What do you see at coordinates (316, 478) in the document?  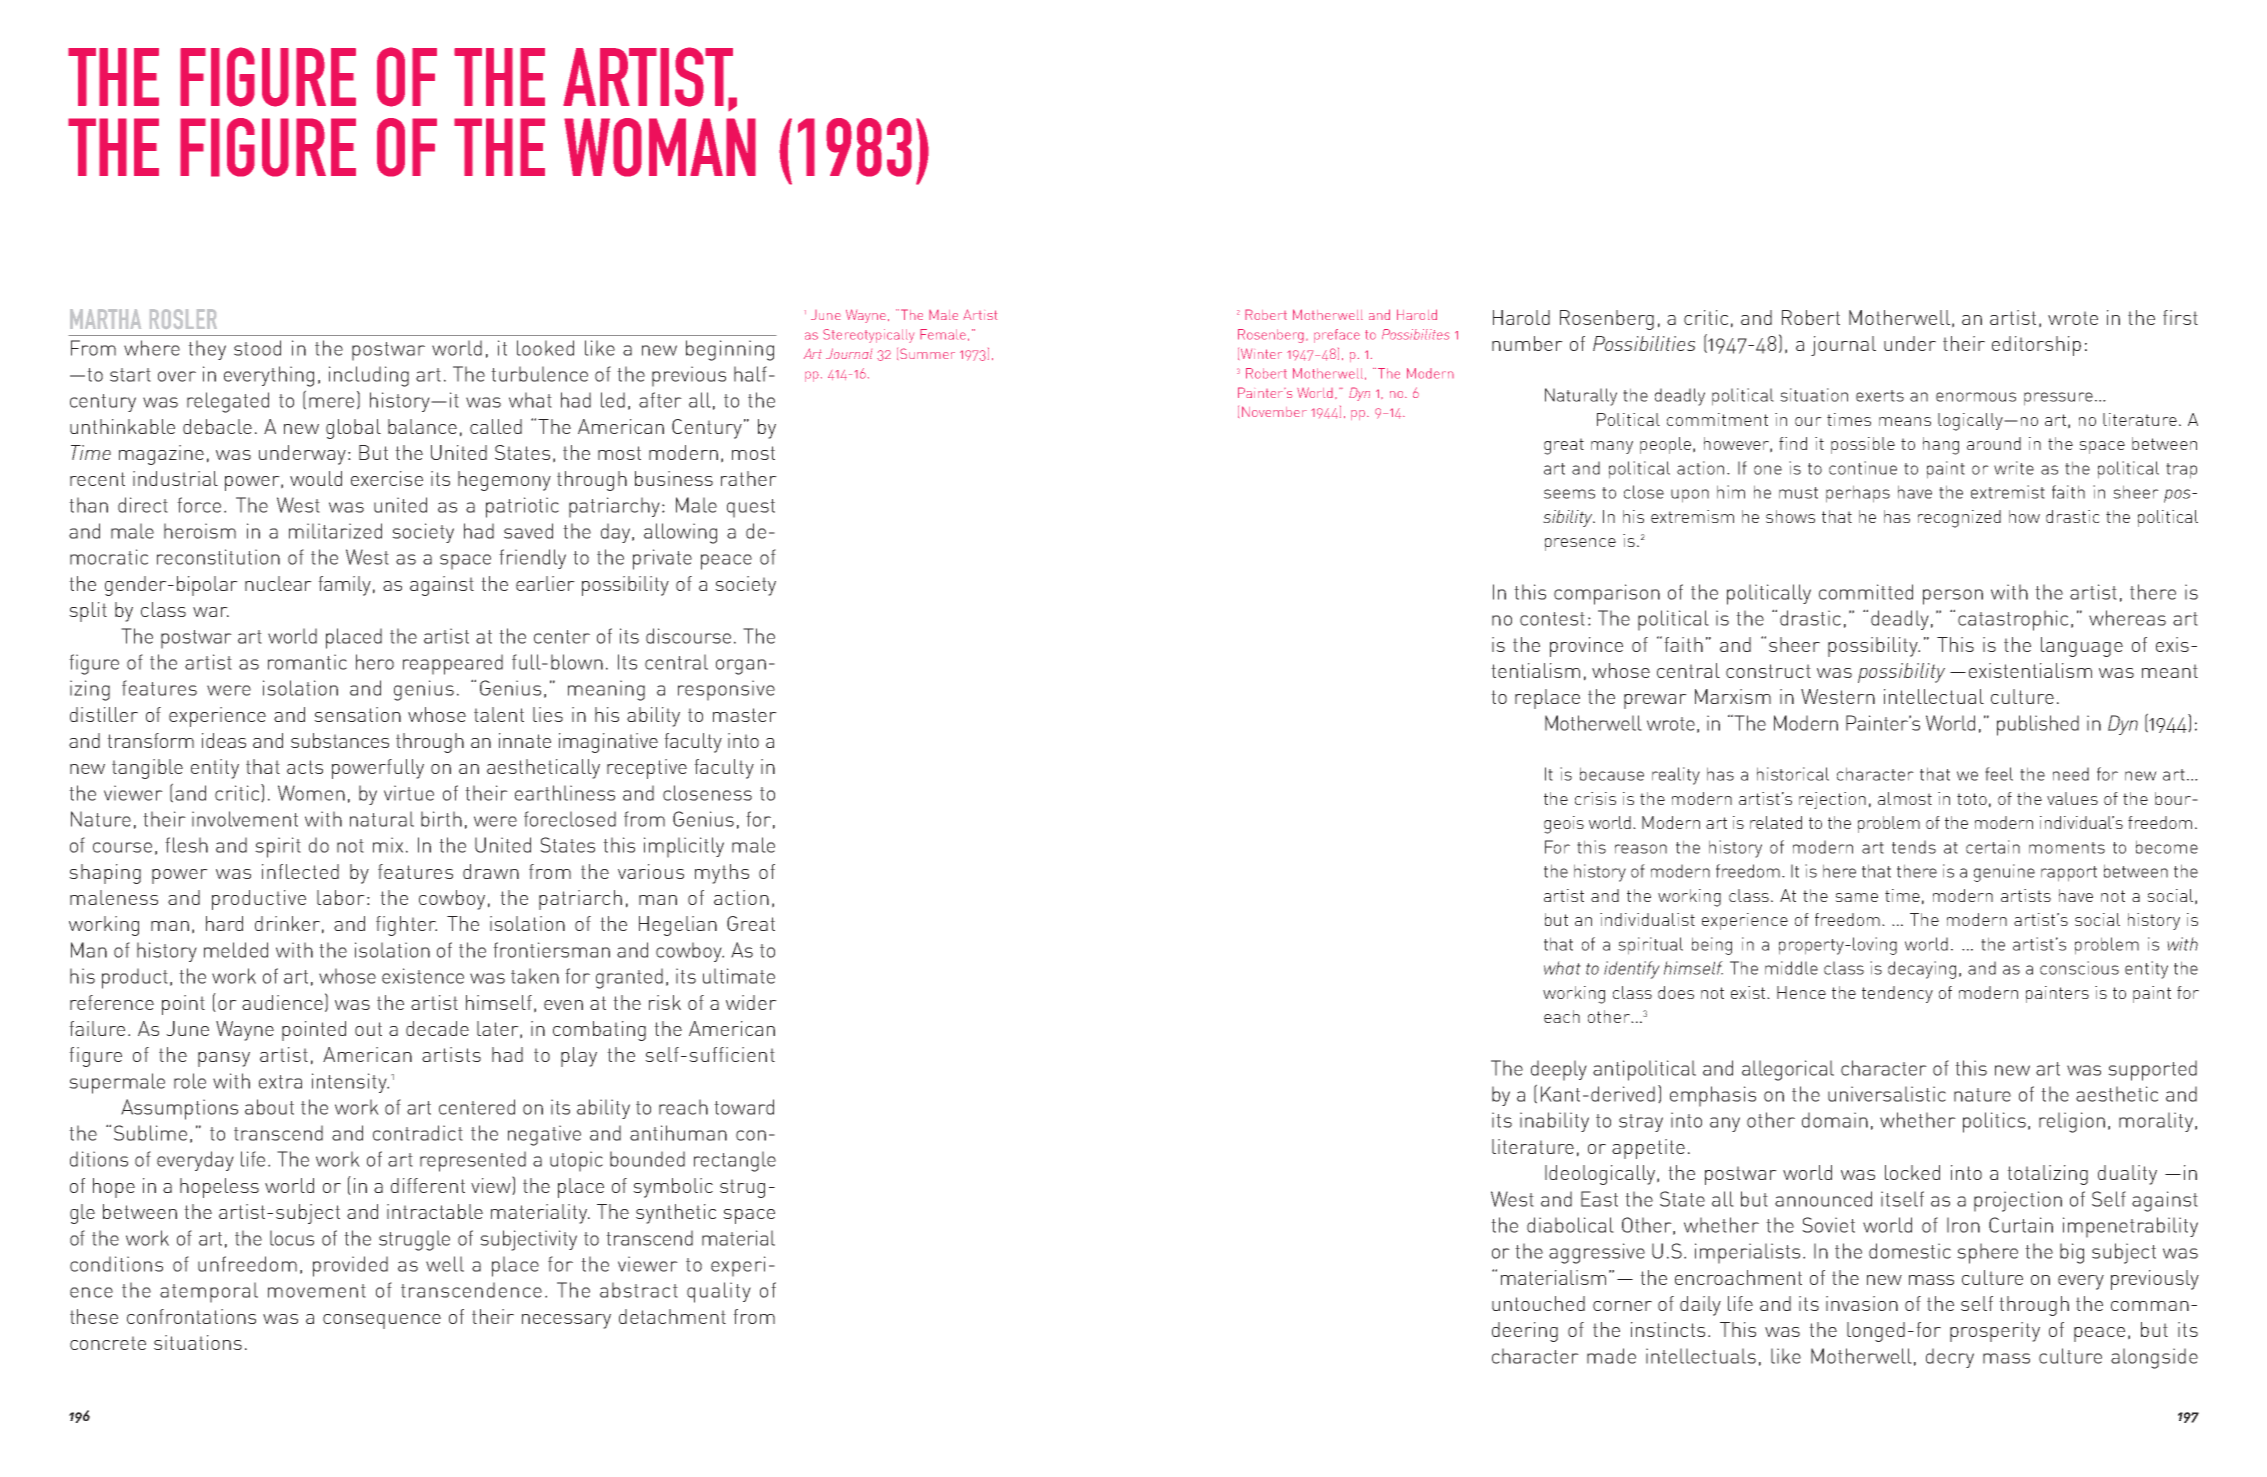 I see `would` at bounding box center [316, 478].
